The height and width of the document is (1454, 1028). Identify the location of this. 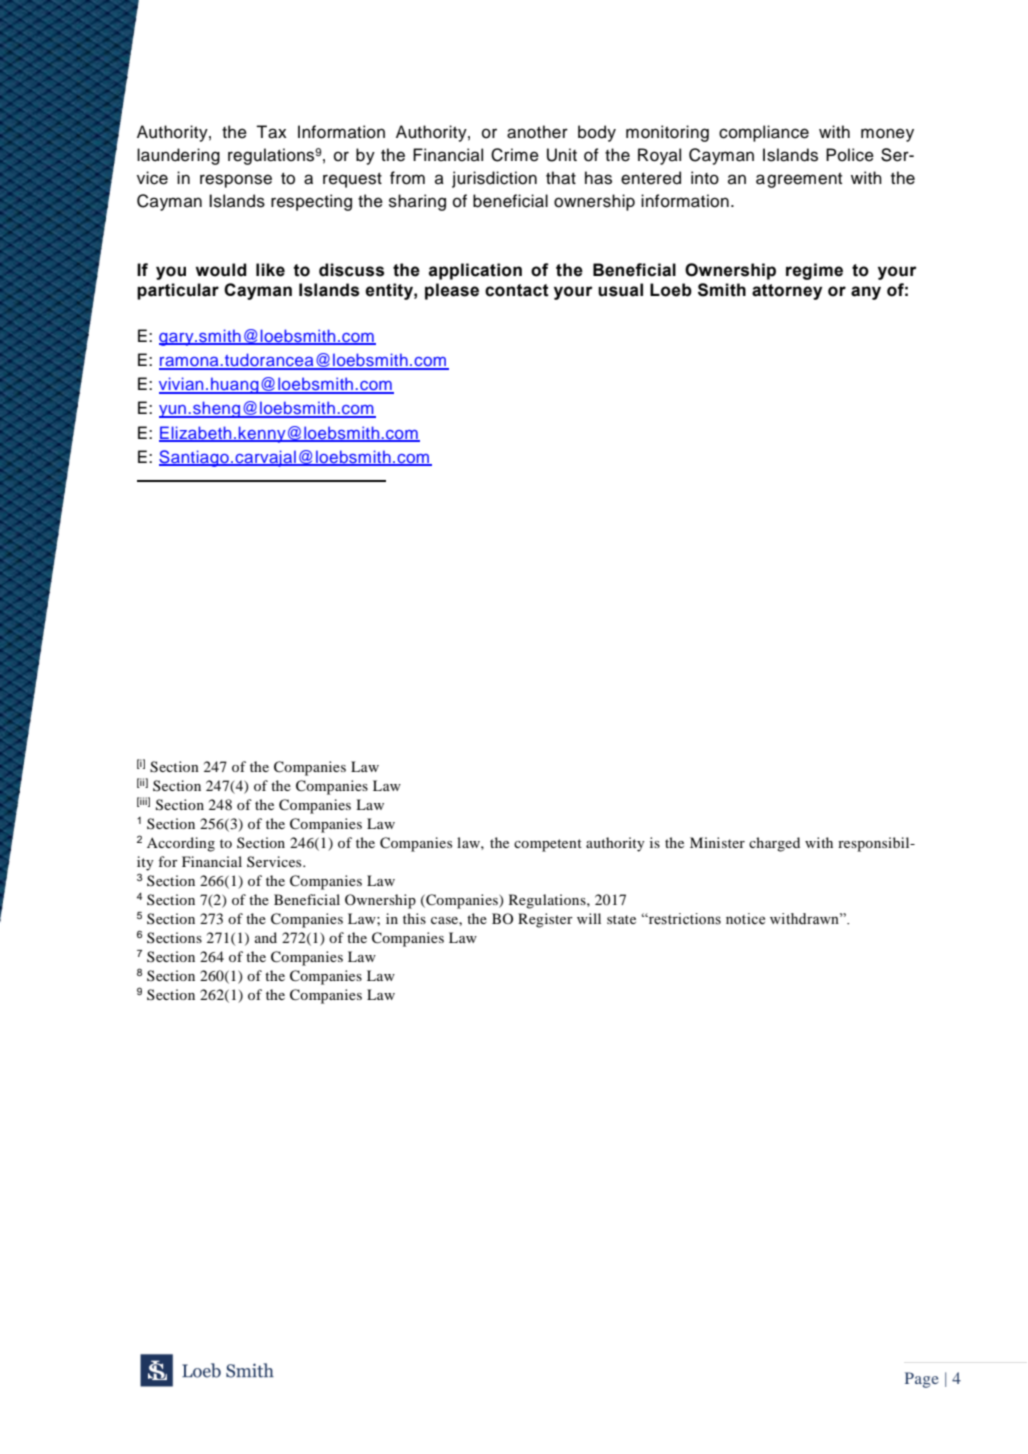
(414, 918).
